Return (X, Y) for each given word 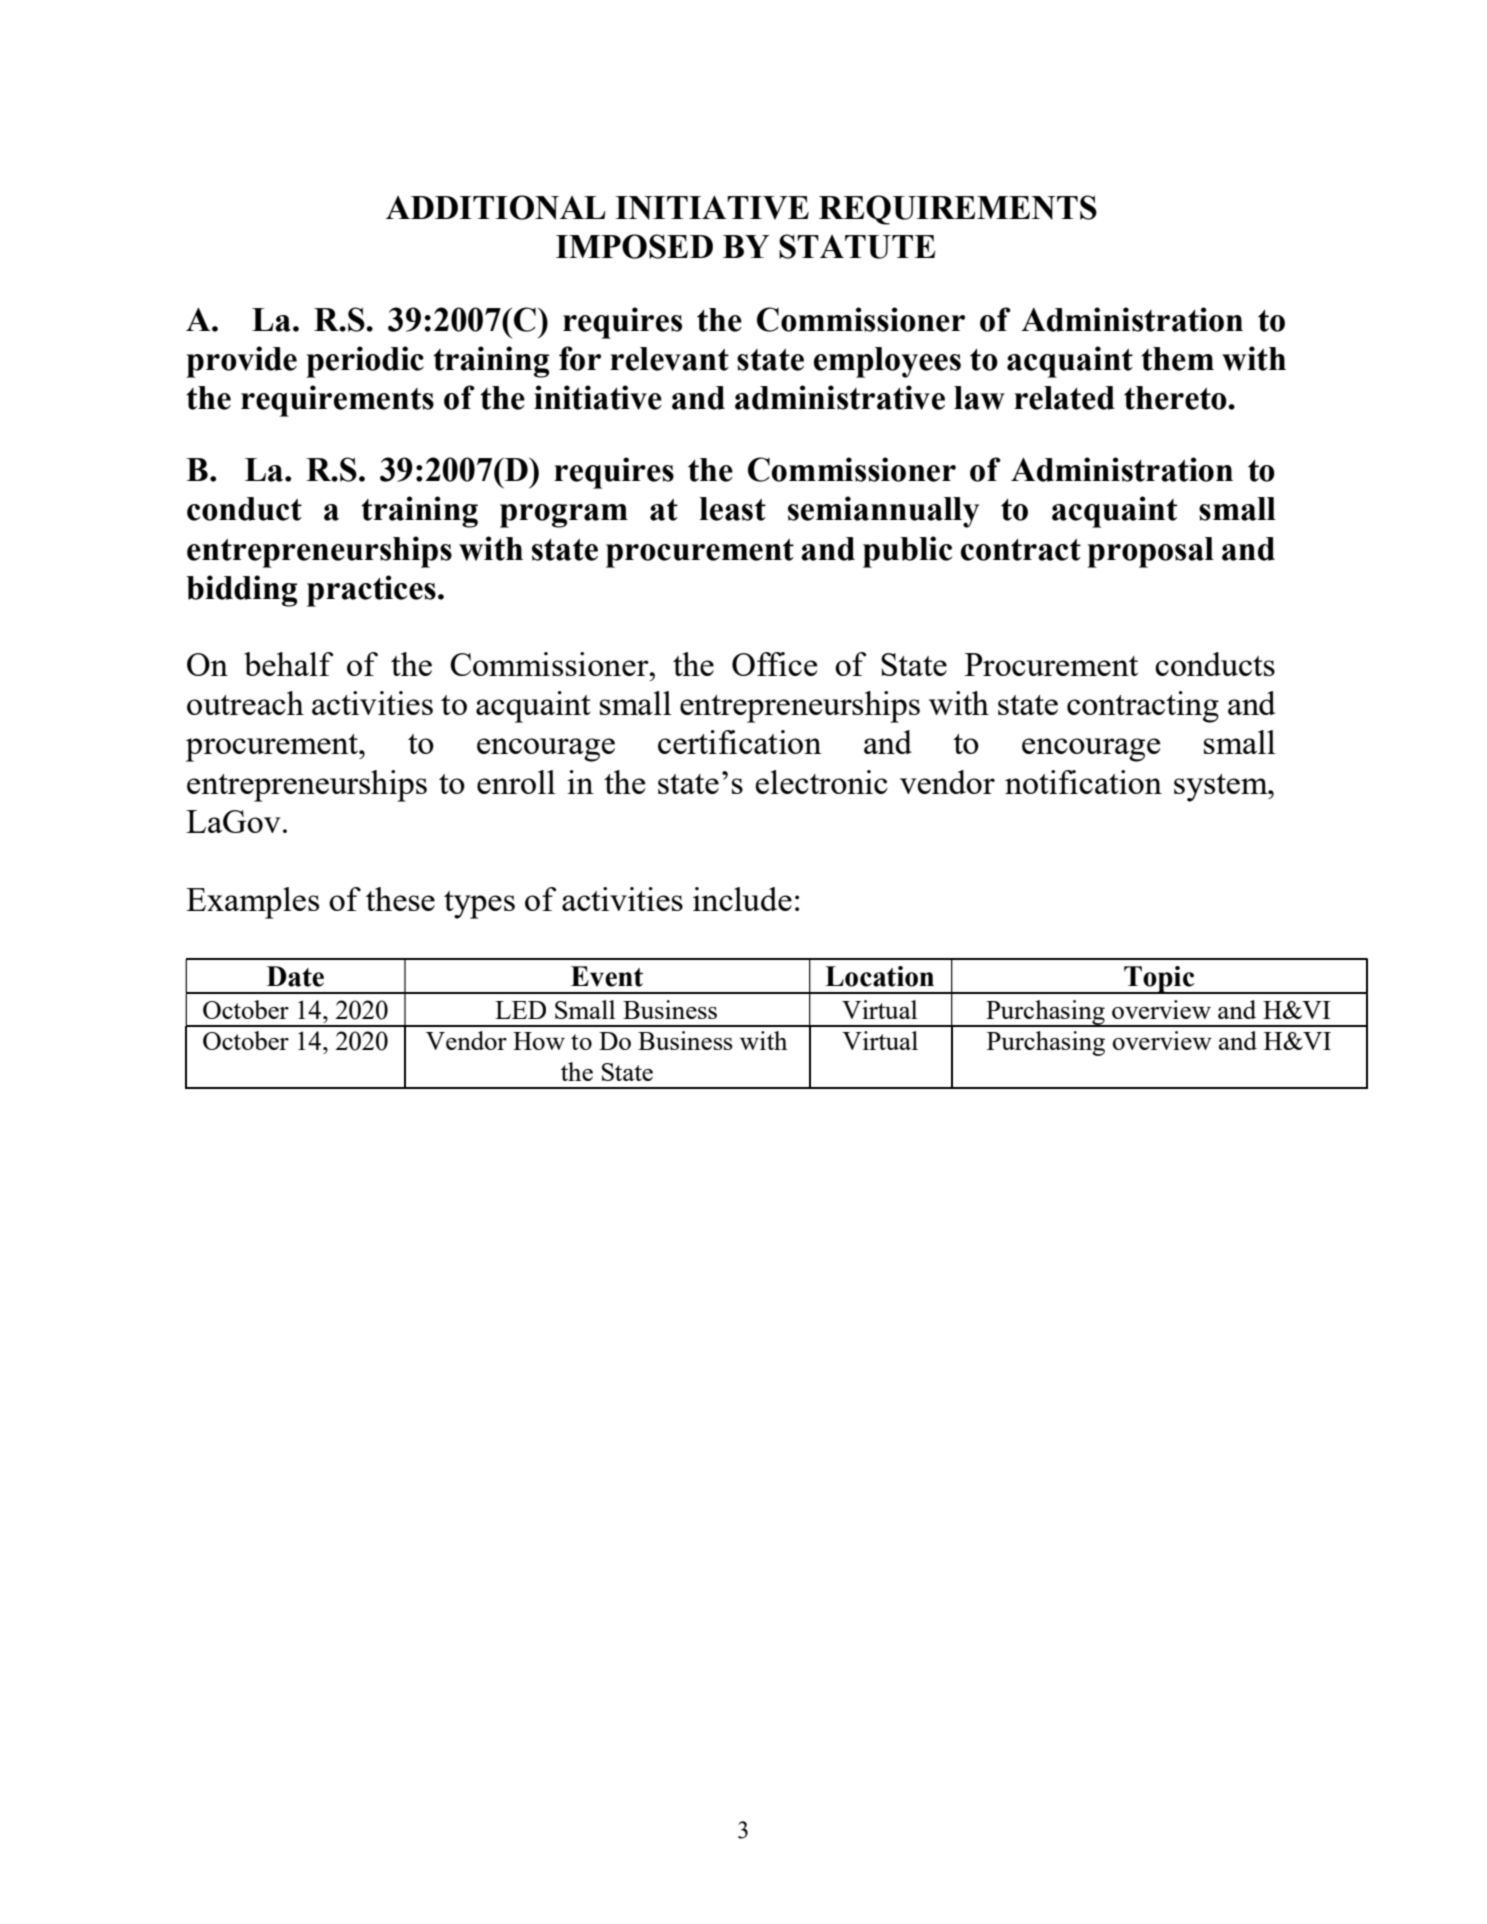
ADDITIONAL (496, 207)
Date (295, 976)
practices (371, 591)
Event (607, 976)
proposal (1150, 552)
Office (775, 664)
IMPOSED (634, 246)
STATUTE (857, 246)
